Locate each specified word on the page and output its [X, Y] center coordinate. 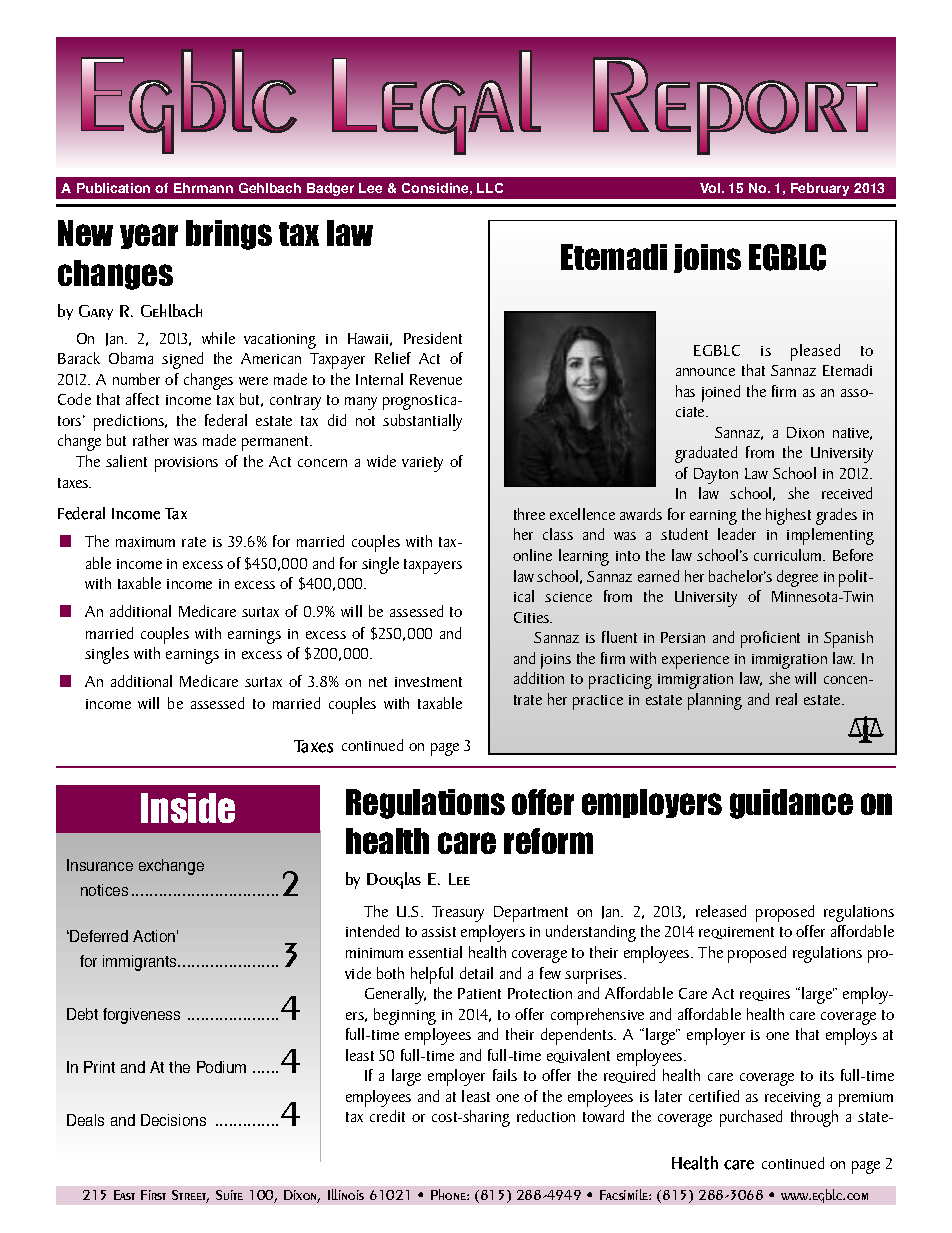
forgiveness [141, 1016]
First [153, 1195]
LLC [490, 188]
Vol [711, 188]
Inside [188, 808]
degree [797, 578]
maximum [145, 542]
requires [765, 995]
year [149, 236]
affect [142, 399]
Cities [533, 617]
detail [476, 973]
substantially [422, 422]
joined [721, 393]
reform [548, 841]
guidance [791, 804]
